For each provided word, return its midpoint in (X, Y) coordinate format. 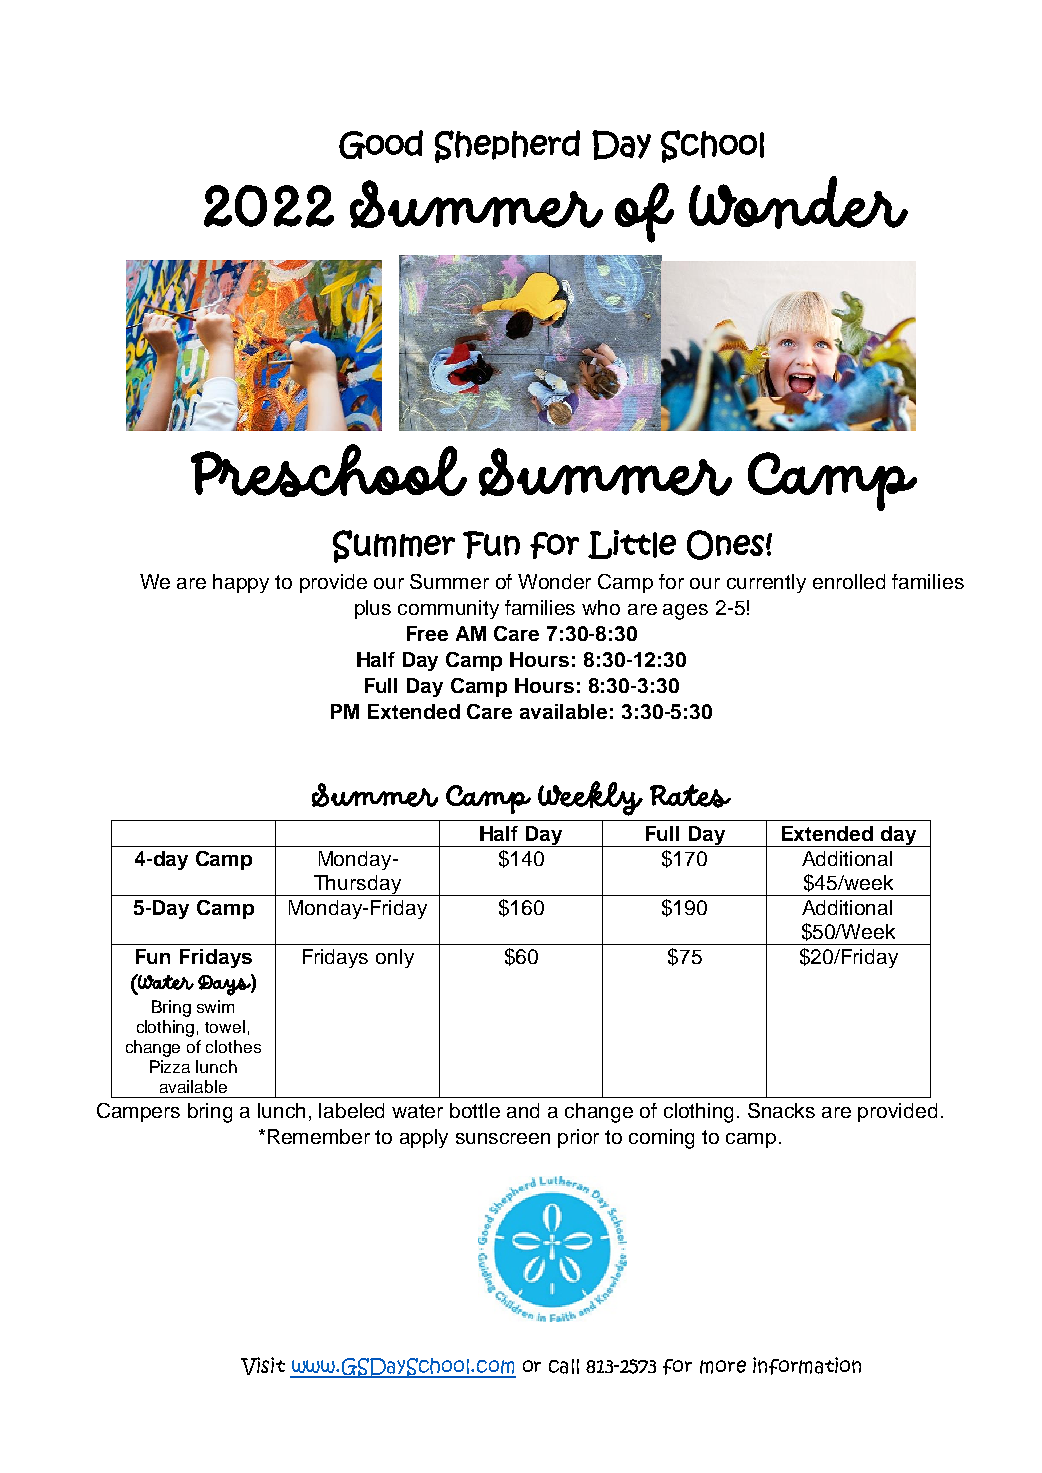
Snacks (781, 1110)
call (564, 1366)
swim (215, 1006)
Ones (725, 545)
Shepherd (507, 146)
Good (381, 144)
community (448, 609)
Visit (263, 1366)
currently (766, 583)
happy (241, 583)
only (395, 958)
